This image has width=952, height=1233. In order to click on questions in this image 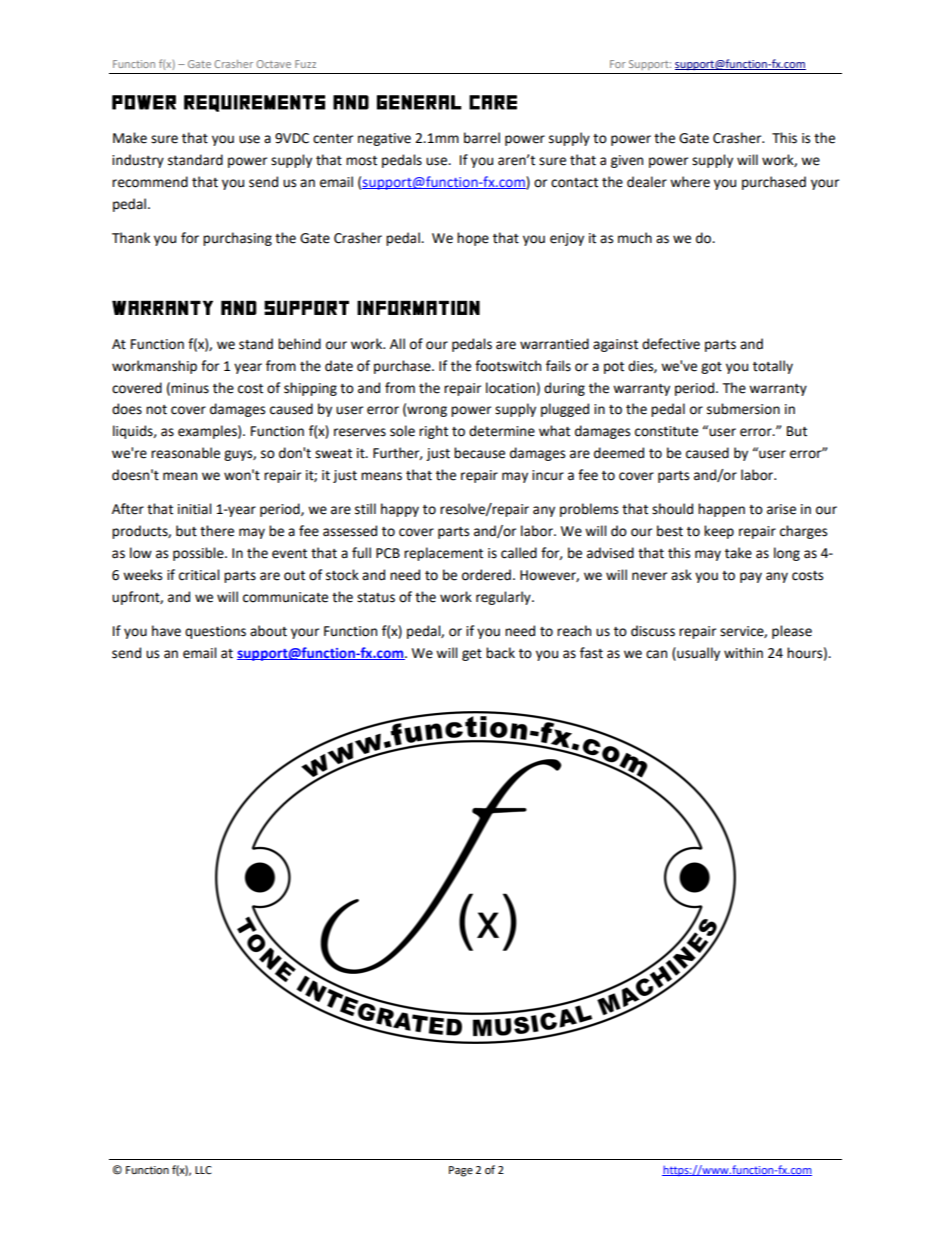, I will do `click(215, 632)`.
